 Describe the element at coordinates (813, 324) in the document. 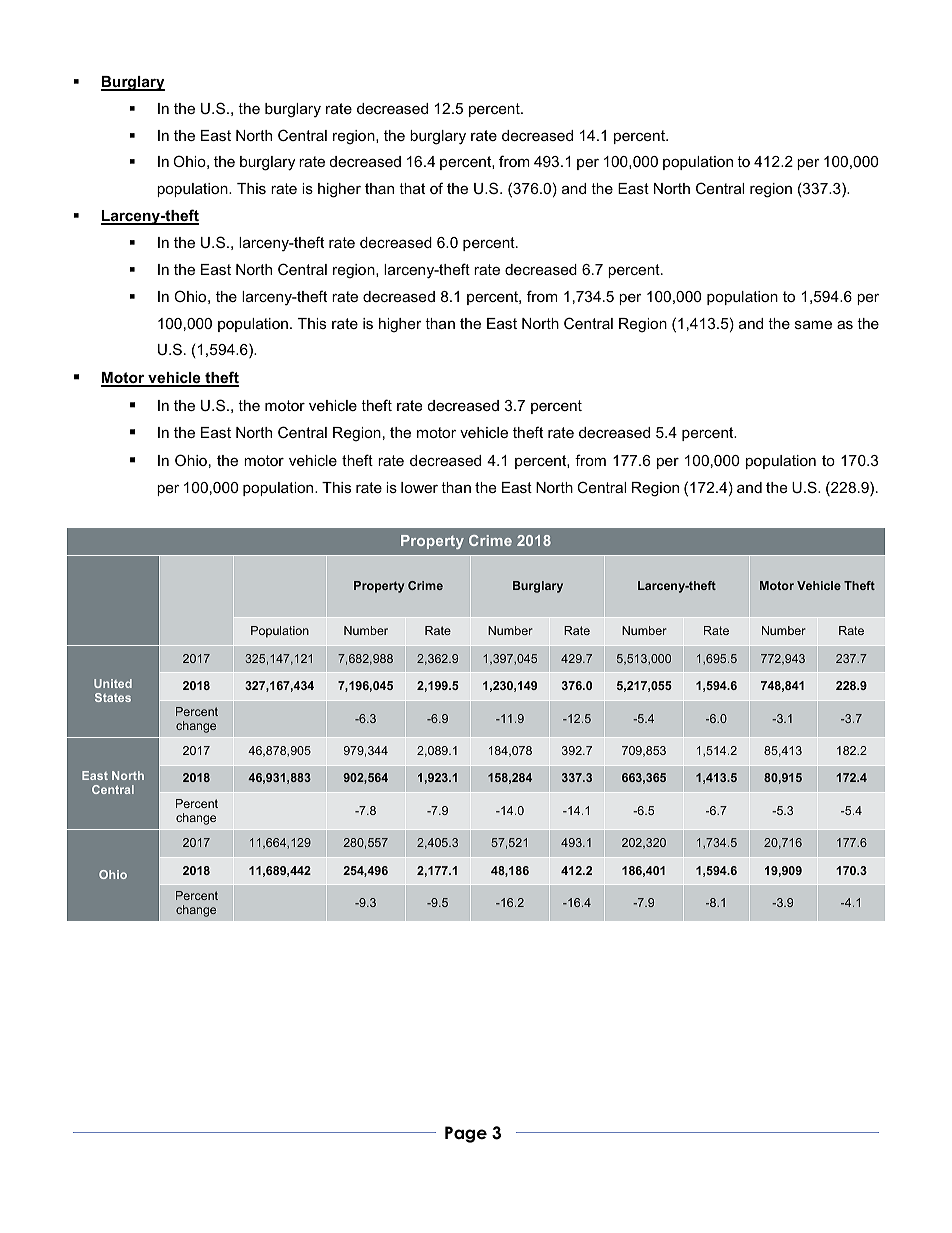

I see `same` at that location.
